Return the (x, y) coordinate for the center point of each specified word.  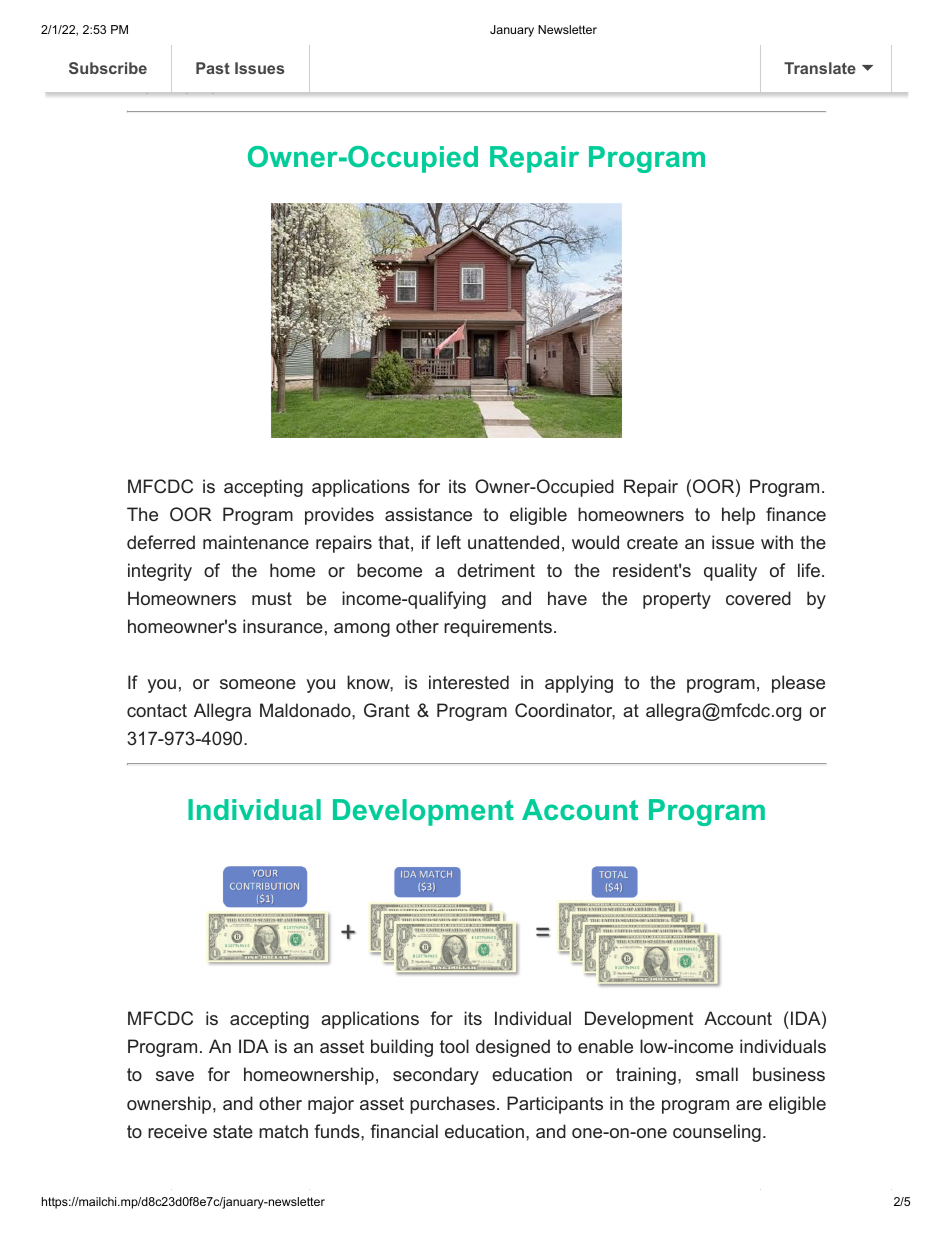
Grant (387, 710)
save (175, 1076)
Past (213, 68)
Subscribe (108, 68)
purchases (452, 1105)
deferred (161, 542)
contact (157, 710)
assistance (428, 514)
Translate (820, 68)
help (738, 516)
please (798, 684)
